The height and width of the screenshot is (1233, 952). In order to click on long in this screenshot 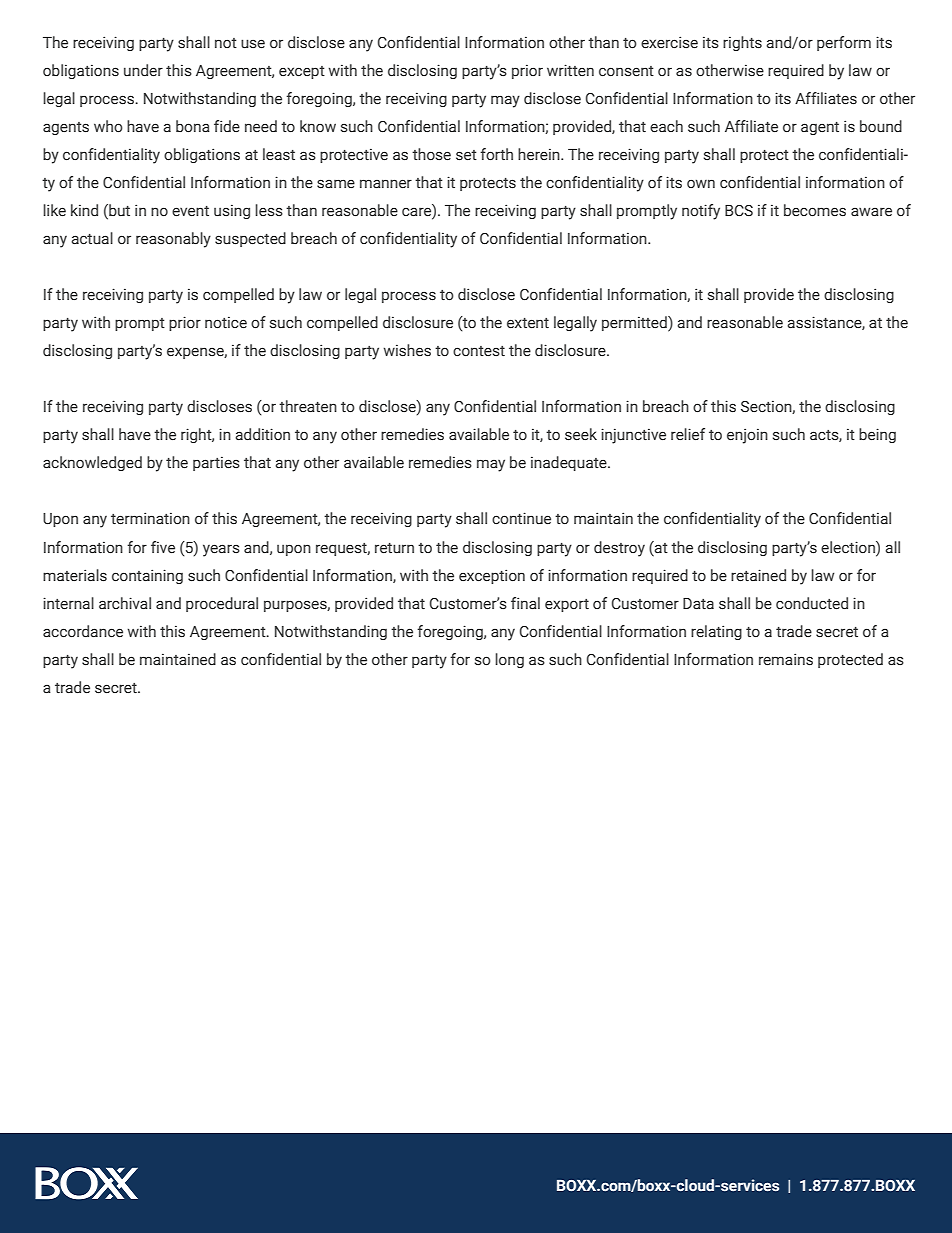, I will do `click(509, 660)`.
